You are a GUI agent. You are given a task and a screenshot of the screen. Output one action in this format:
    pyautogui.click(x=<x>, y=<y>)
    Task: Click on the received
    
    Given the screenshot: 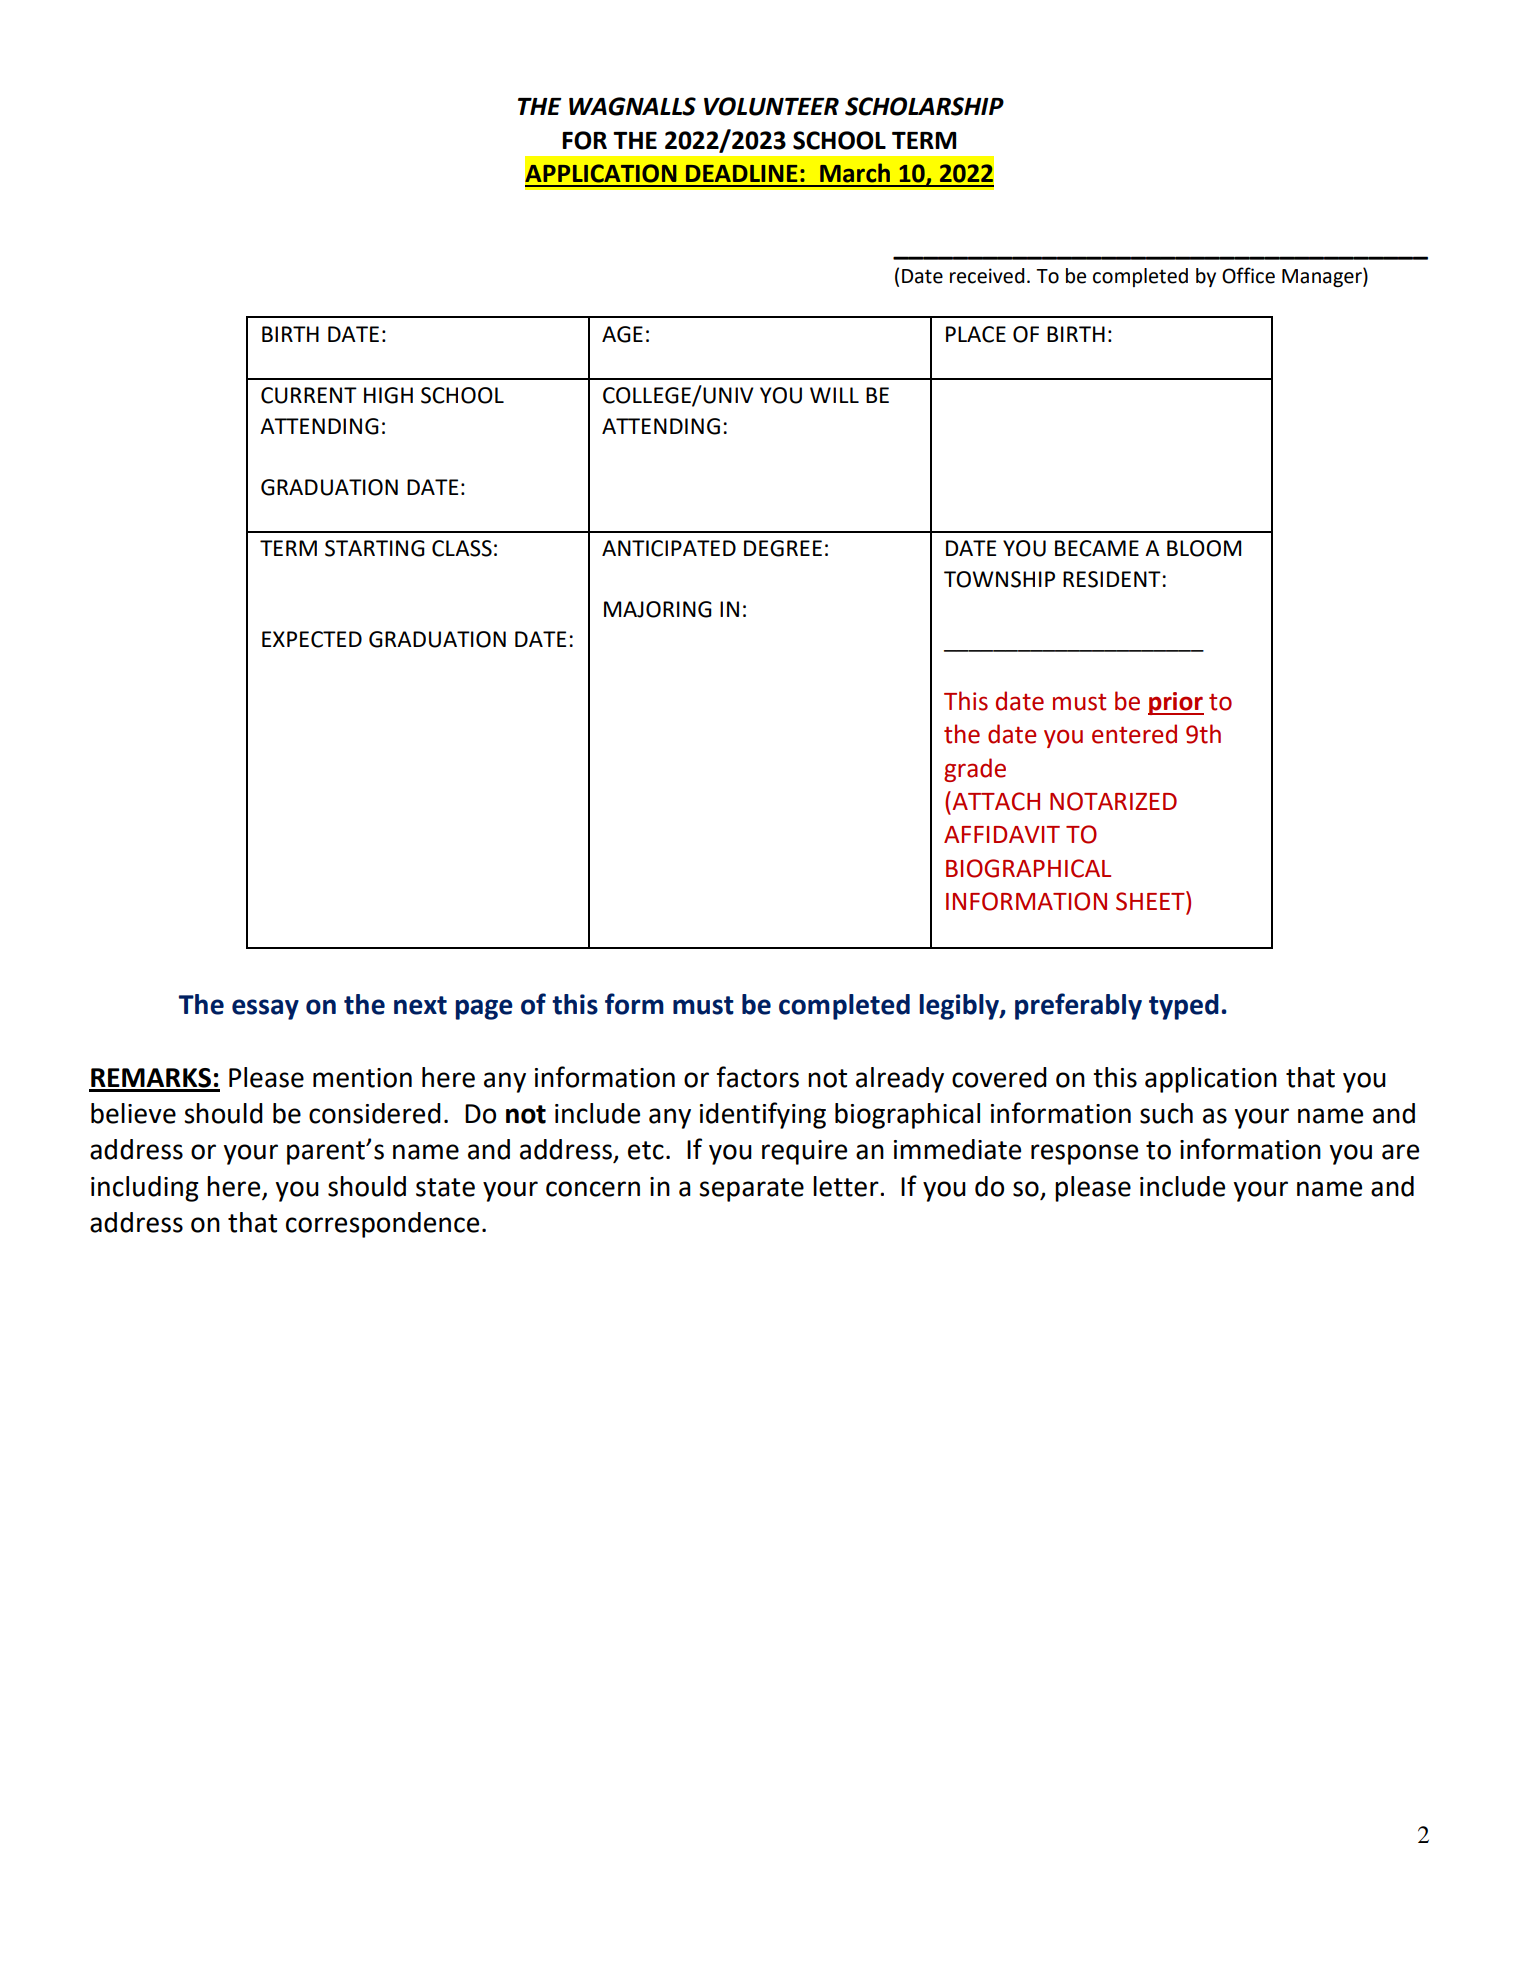 What is the action you would take?
    pyautogui.click(x=987, y=276)
